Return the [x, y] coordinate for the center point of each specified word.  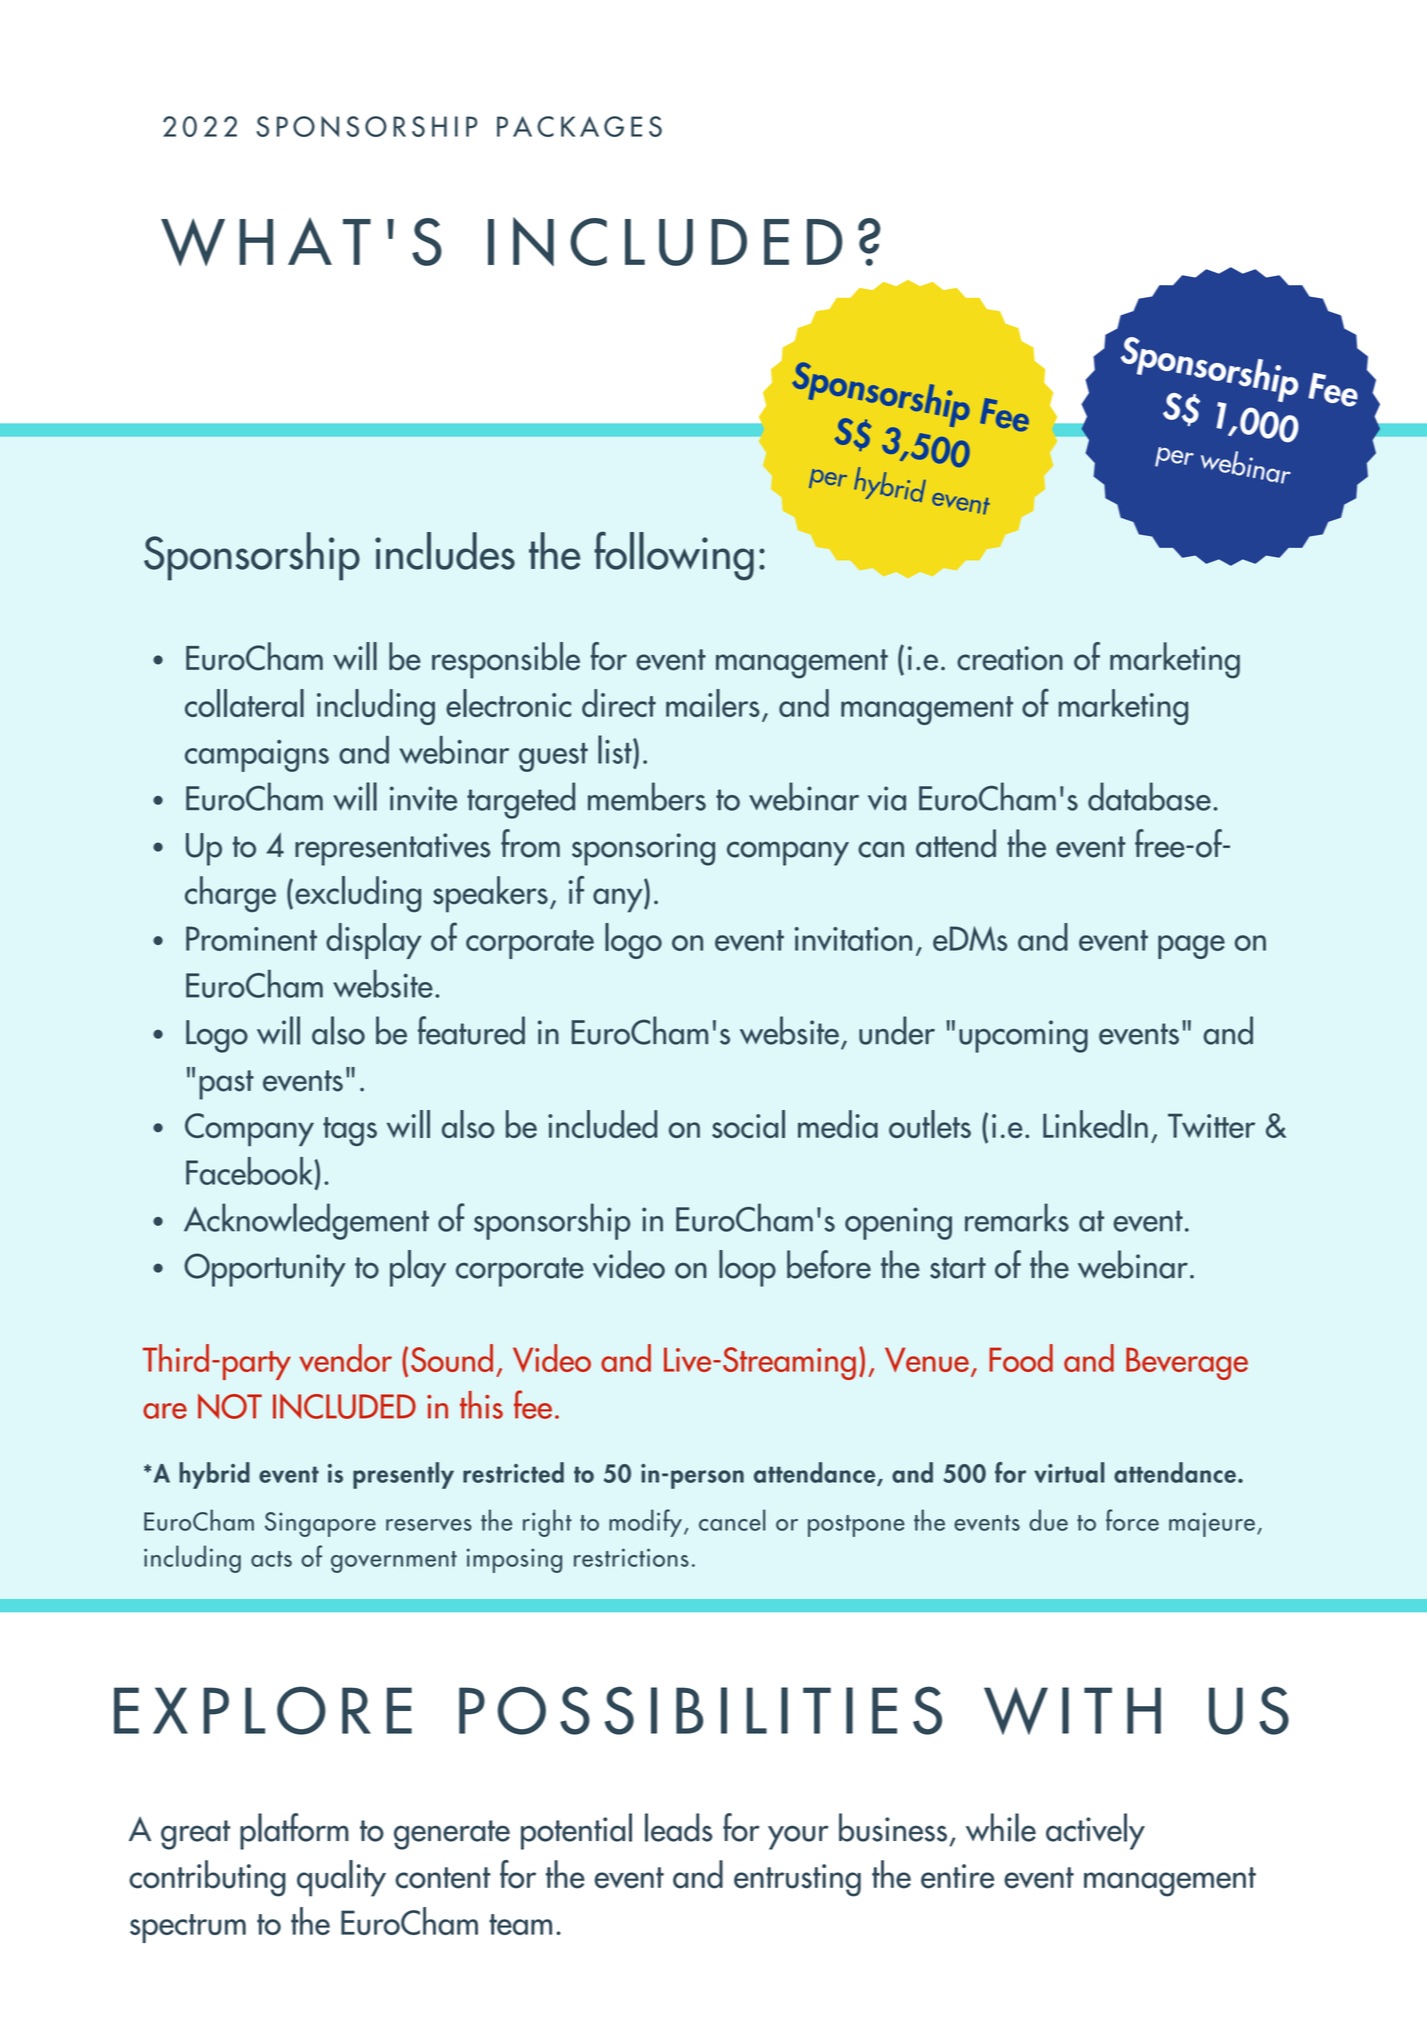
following [674, 556]
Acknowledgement [306, 1221]
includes [445, 551]
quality [341, 1878]
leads [679, 1827]
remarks [1017, 1217]
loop [747, 1268]
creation [1010, 658]
